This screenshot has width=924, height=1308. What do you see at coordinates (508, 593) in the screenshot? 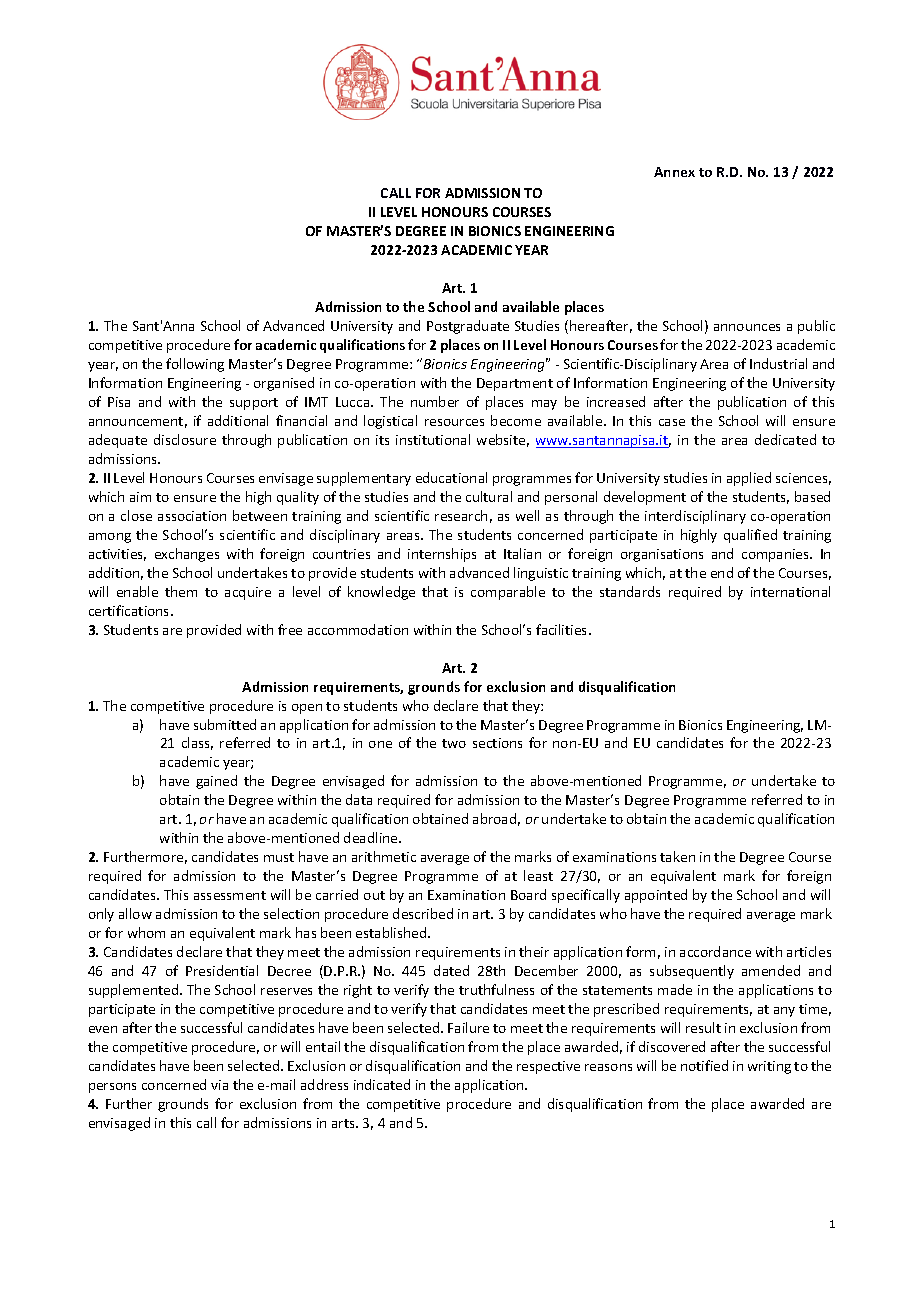
I see `comparable` at bounding box center [508, 593].
